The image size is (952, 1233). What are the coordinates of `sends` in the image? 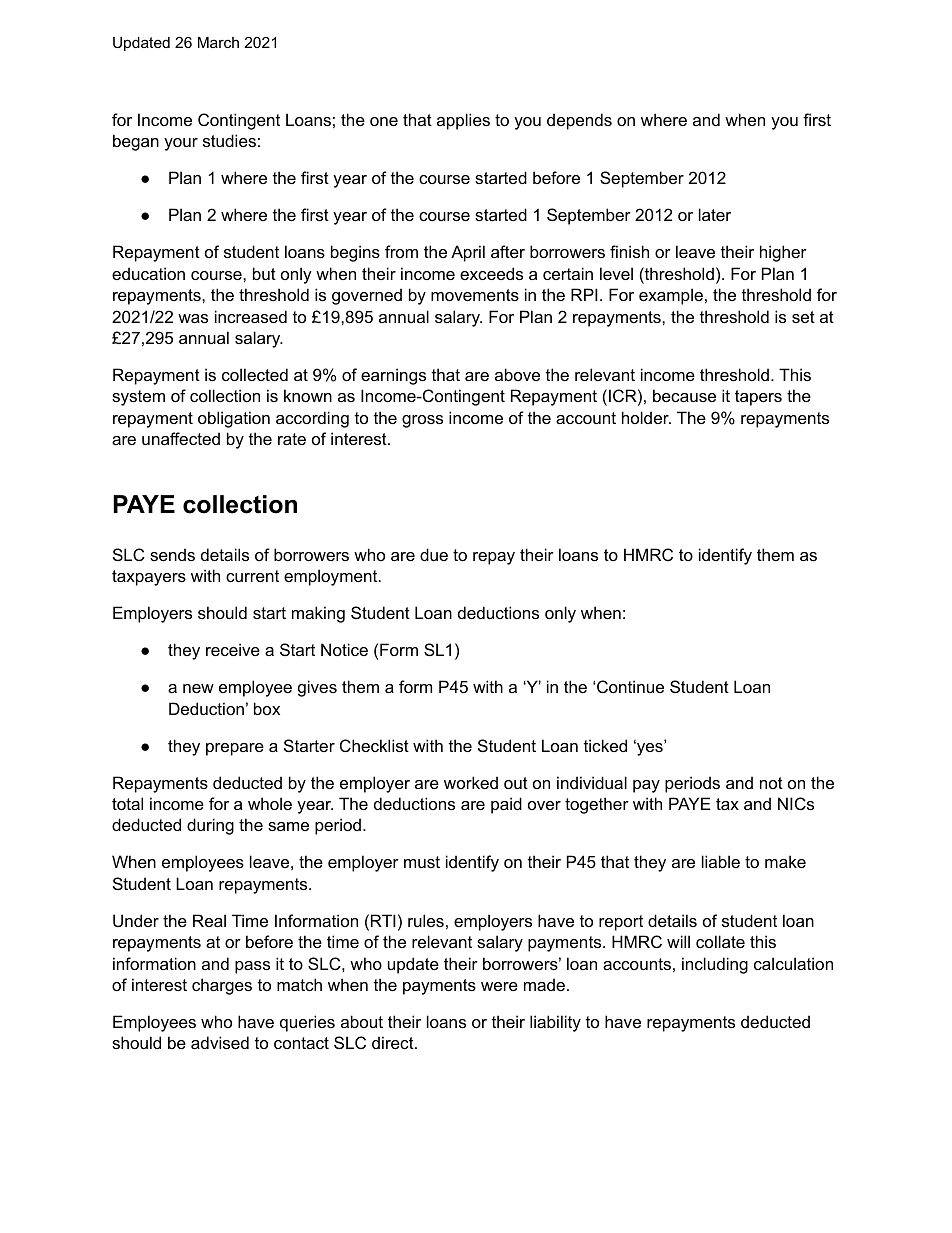 It's located at (172, 554).
